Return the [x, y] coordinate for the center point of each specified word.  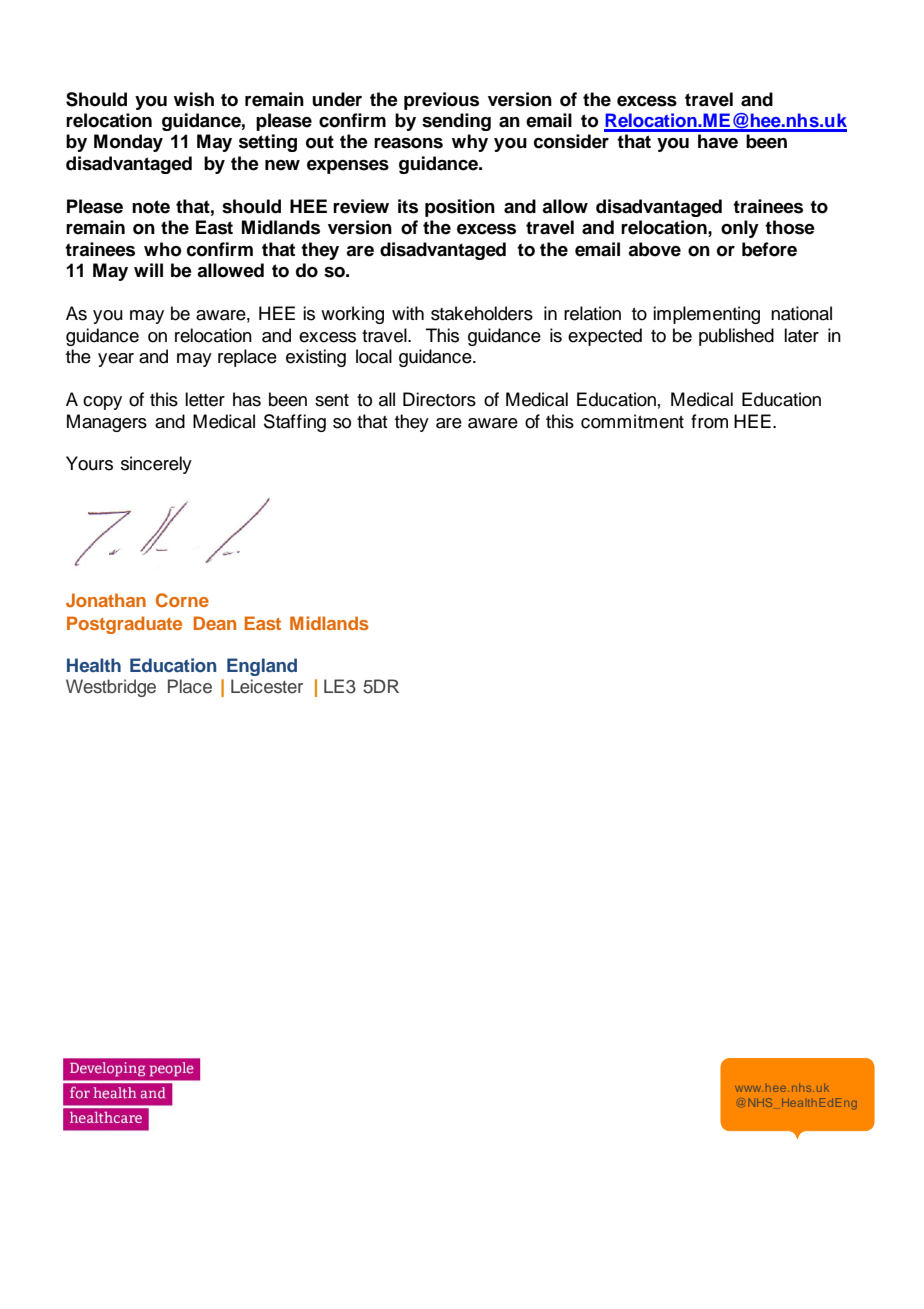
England [262, 667]
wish [194, 99]
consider [571, 141]
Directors [439, 399]
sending [456, 122]
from [709, 421]
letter [205, 399]
